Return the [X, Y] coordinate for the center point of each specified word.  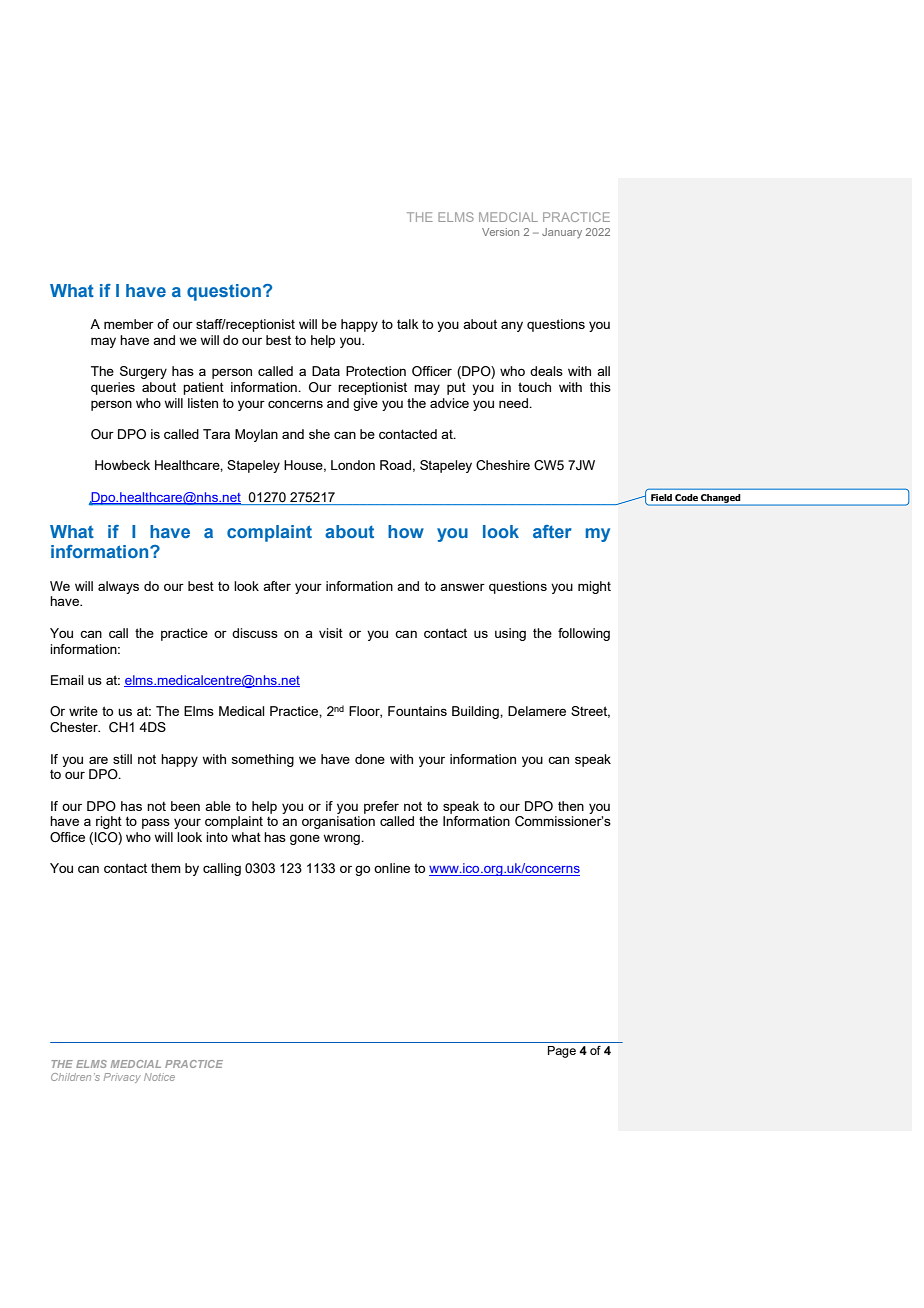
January [562, 233]
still [122, 759]
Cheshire [503, 465]
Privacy [122, 1078]
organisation [338, 822]
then [571, 806]
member [129, 324]
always [118, 587]
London [353, 465]
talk [408, 324]
